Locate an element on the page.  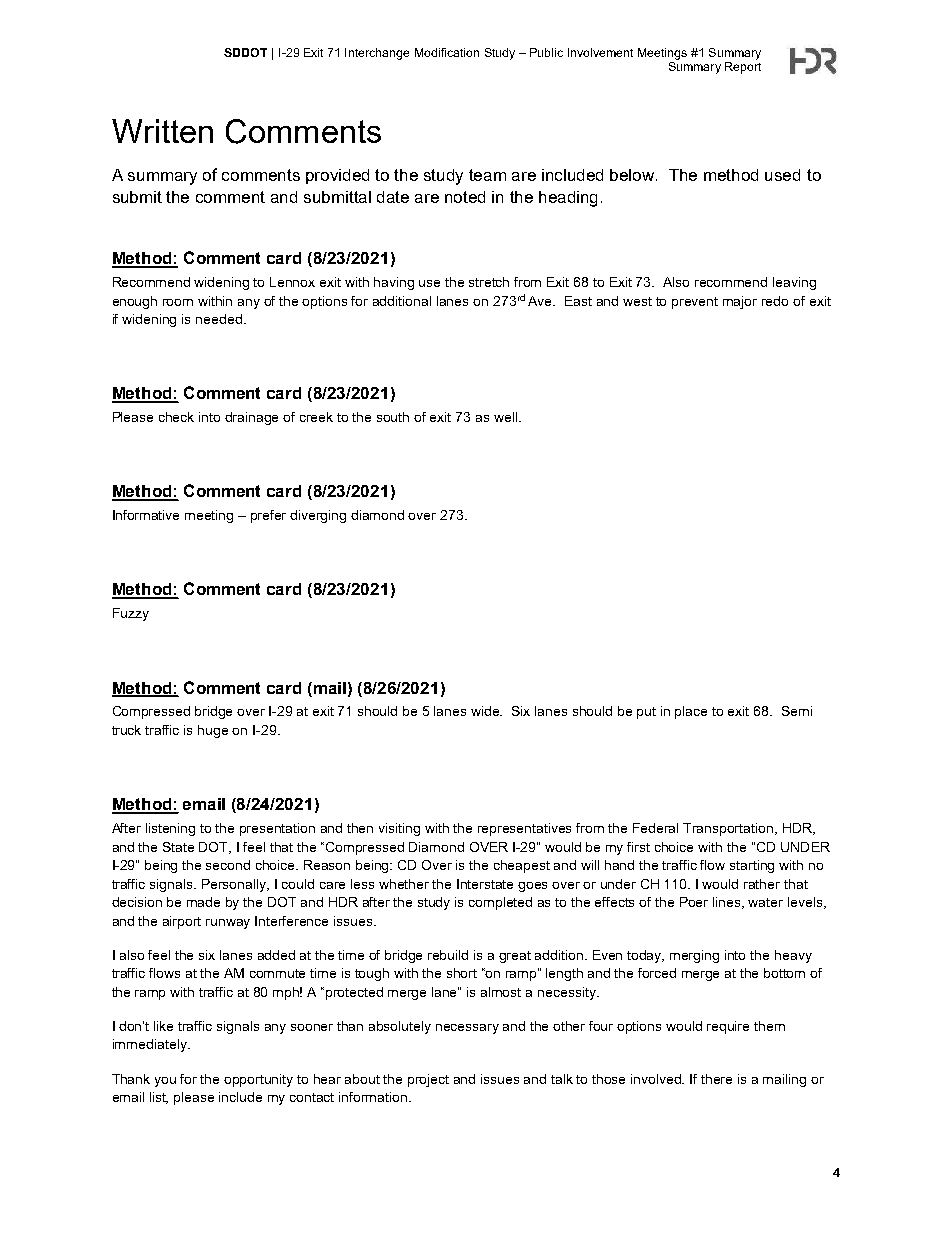
Report is located at coordinates (743, 66).
